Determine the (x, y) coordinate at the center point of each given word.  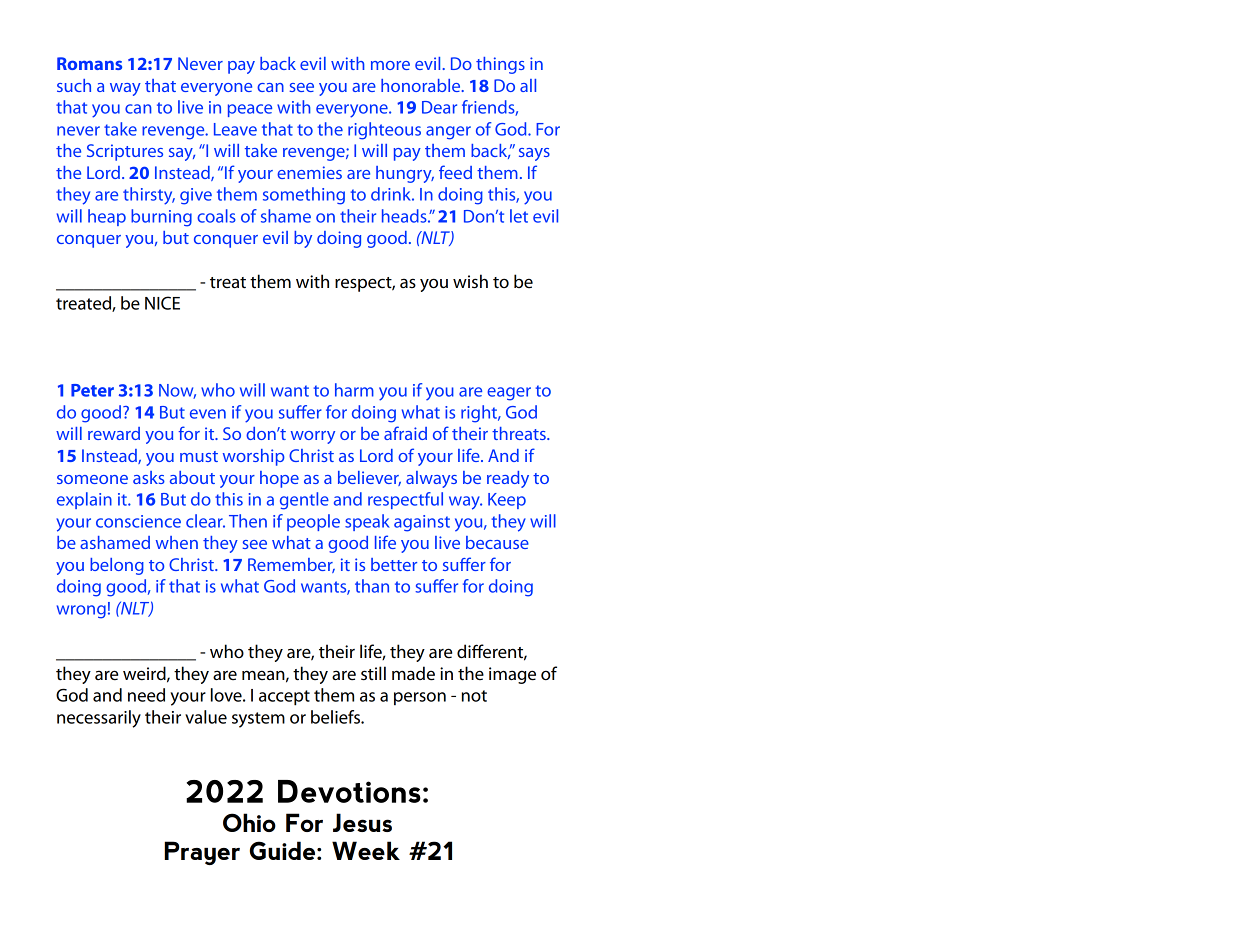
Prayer (202, 853)
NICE (162, 303)
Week (366, 850)
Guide (282, 850)
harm (354, 390)
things (500, 65)
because (497, 542)
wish (470, 281)
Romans (89, 63)
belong (117, 566)
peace (250, 110)
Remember (291, 565)
